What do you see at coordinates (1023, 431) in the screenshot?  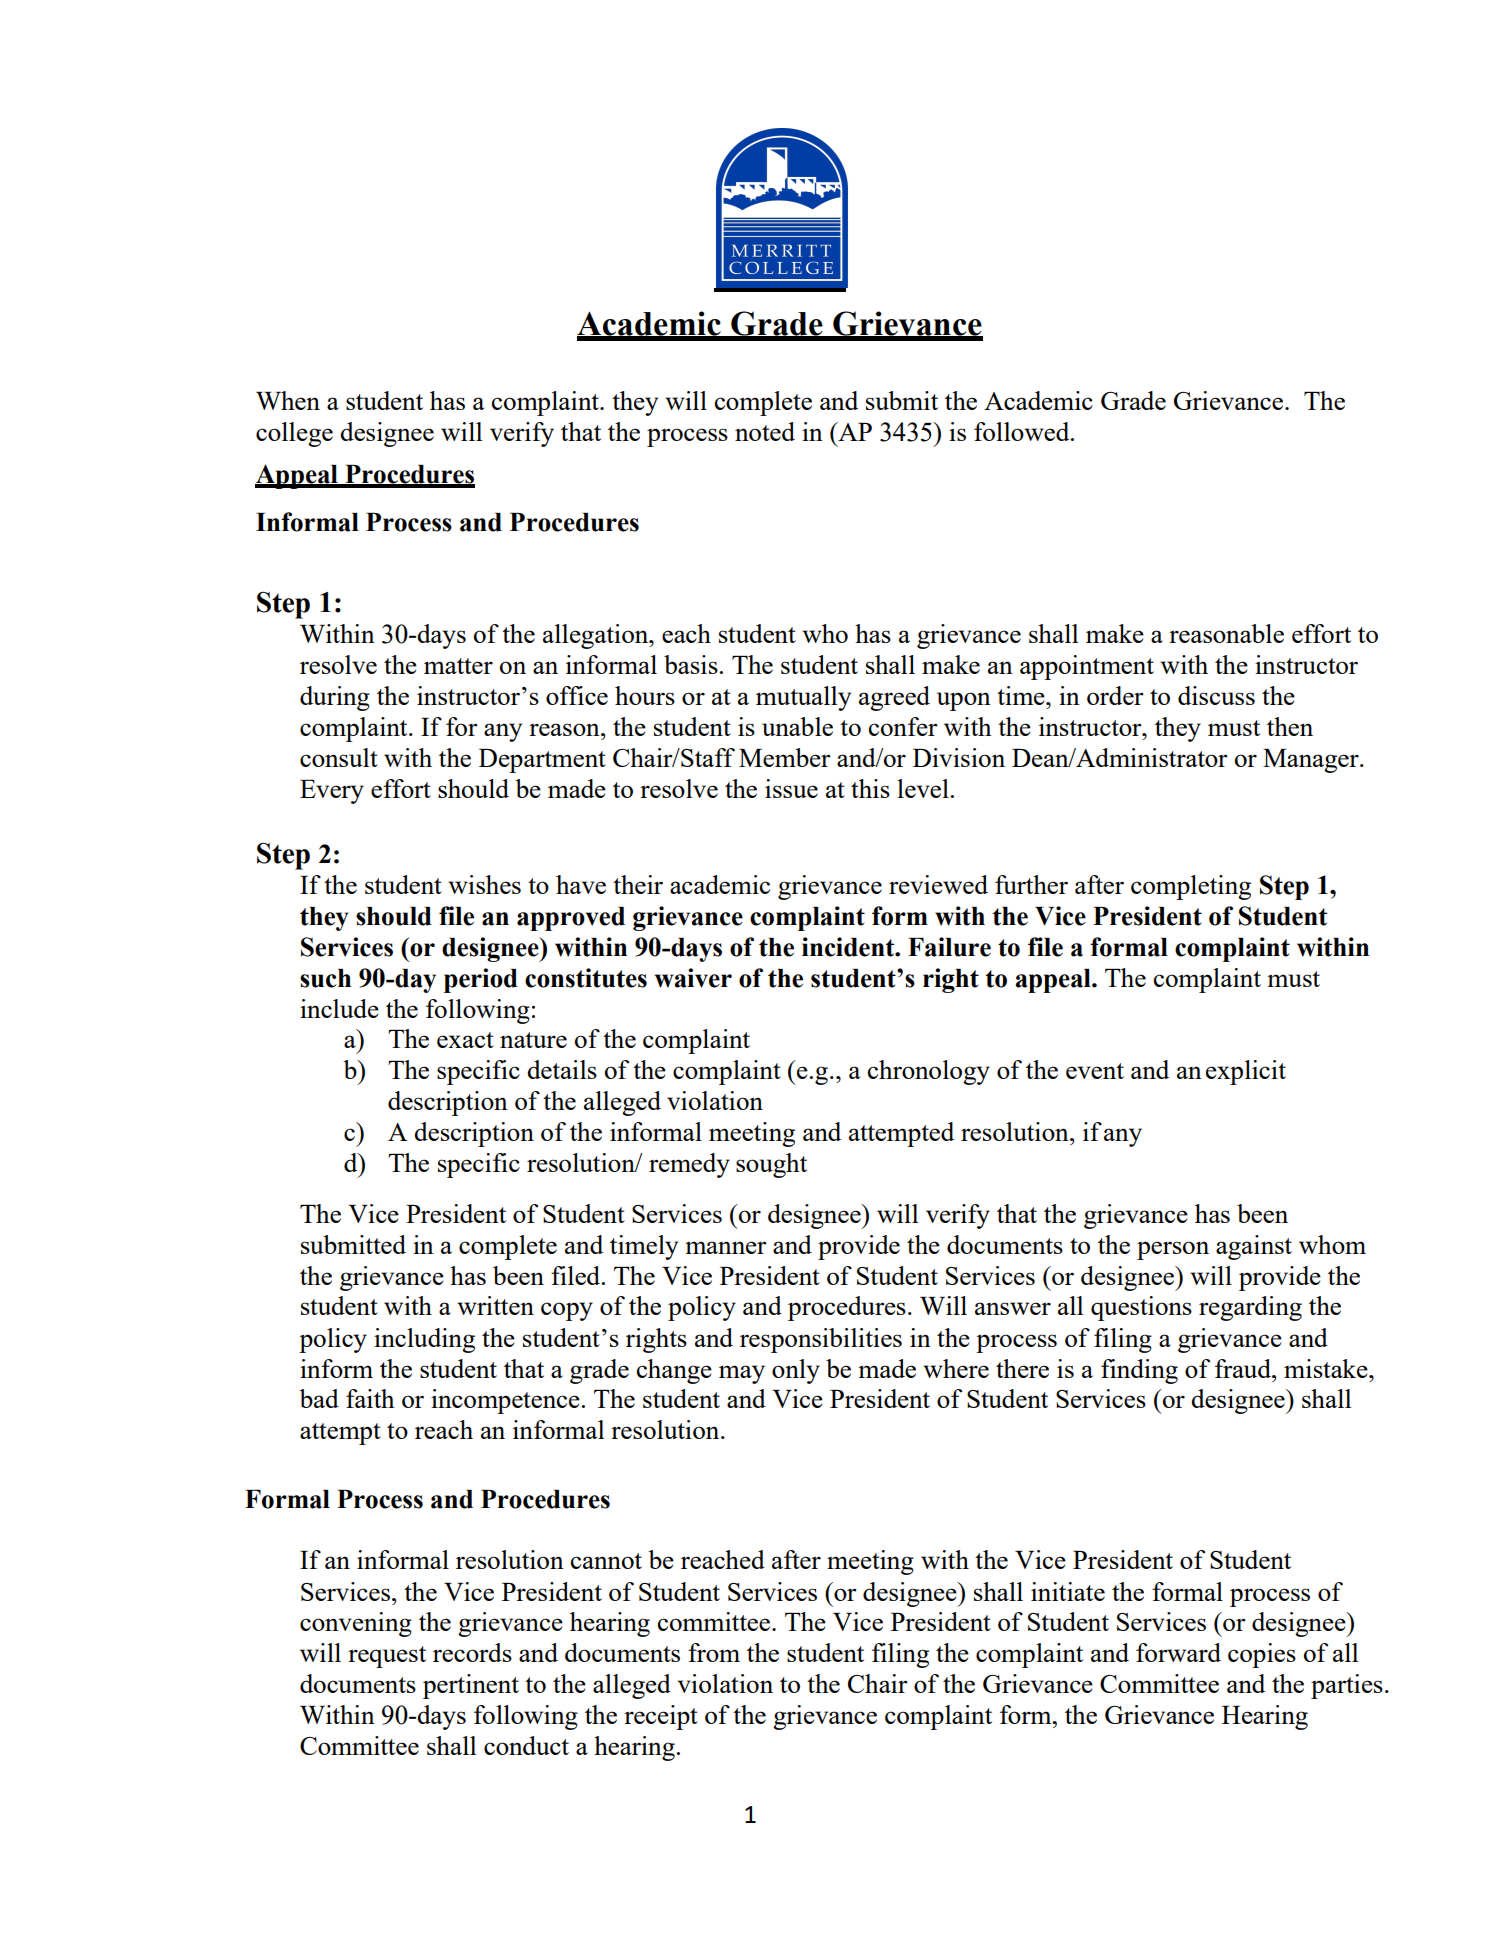 I see `followed` at bounding box center [1023, 431].
